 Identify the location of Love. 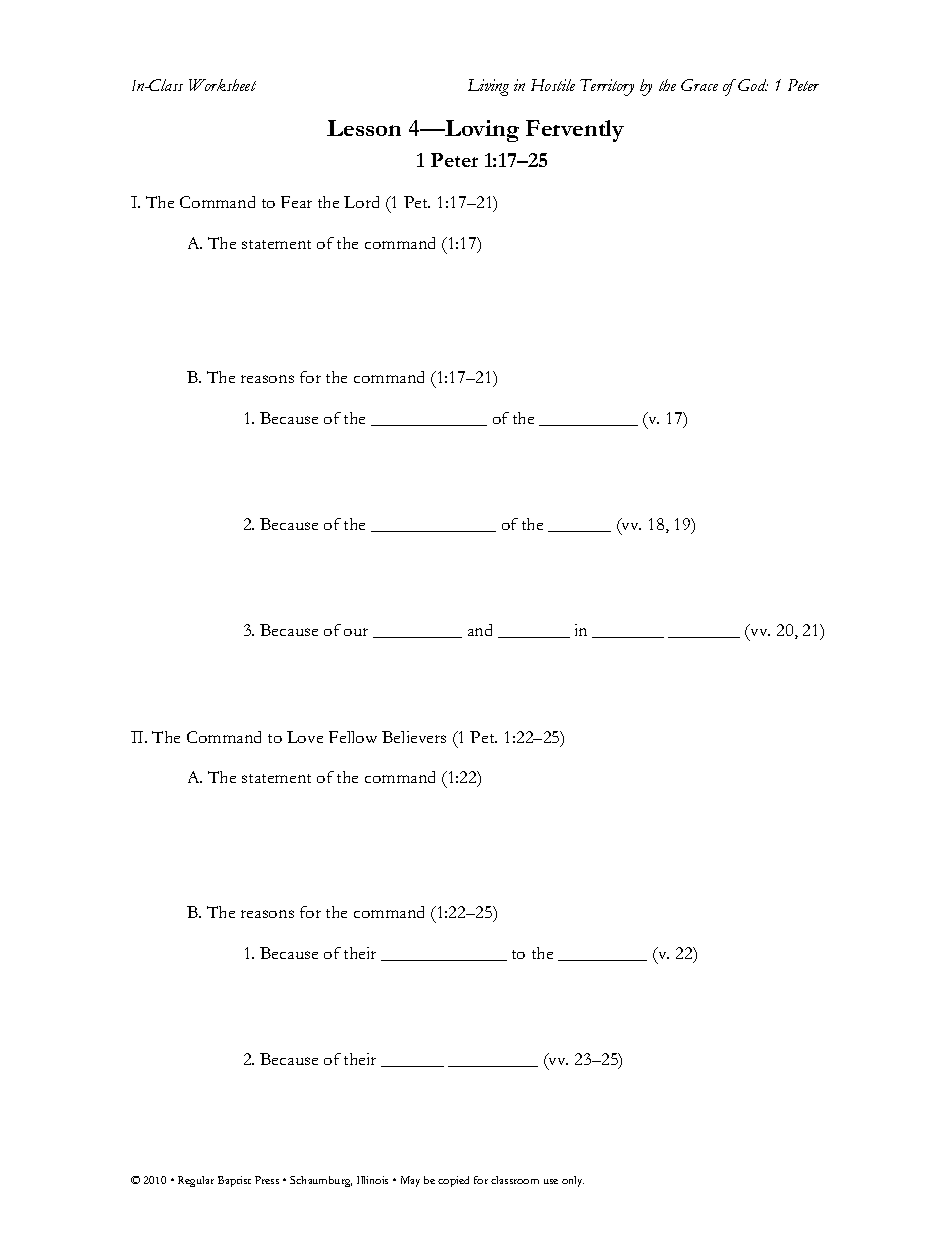
(305, 737).
